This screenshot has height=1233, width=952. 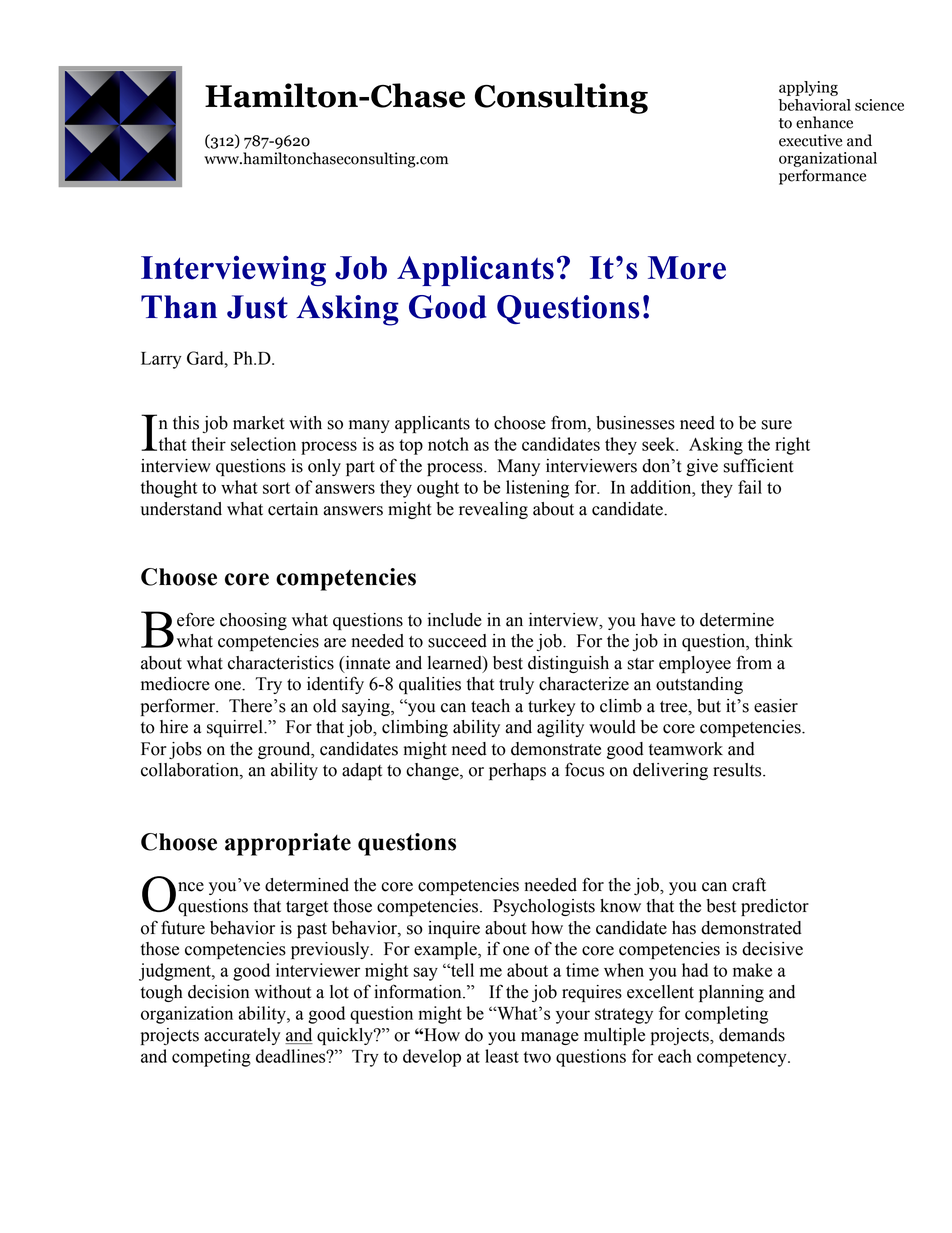 I want to click on include, so click(x=455, y=620).
